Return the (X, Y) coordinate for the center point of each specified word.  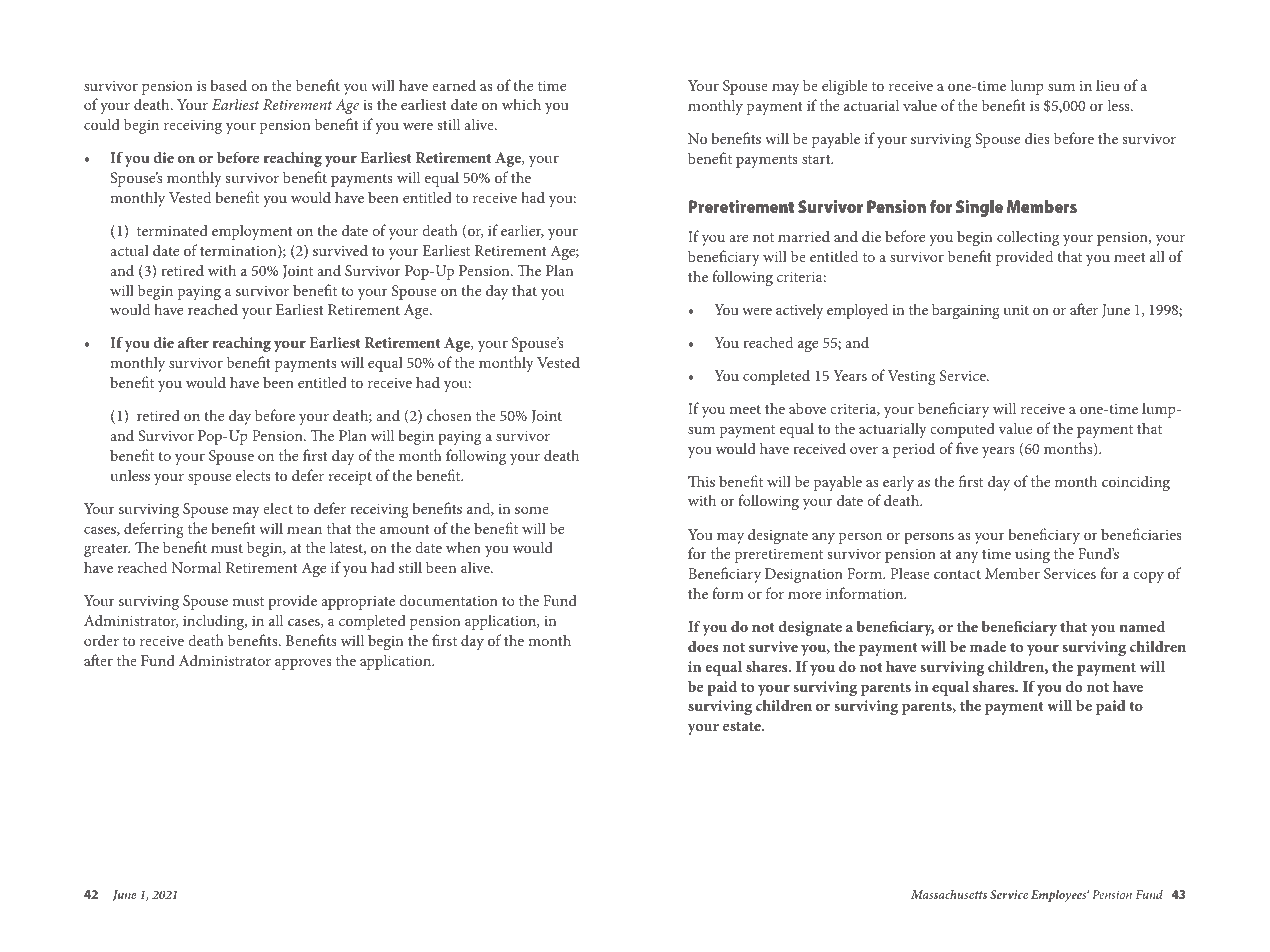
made (988, 646)
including (215, 622)
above (807, 408)
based (228, 85)
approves (303, 664)
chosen (449, 415)
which (521, 104)
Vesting (911, 377)
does (703, 646)
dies (1037, 138)
